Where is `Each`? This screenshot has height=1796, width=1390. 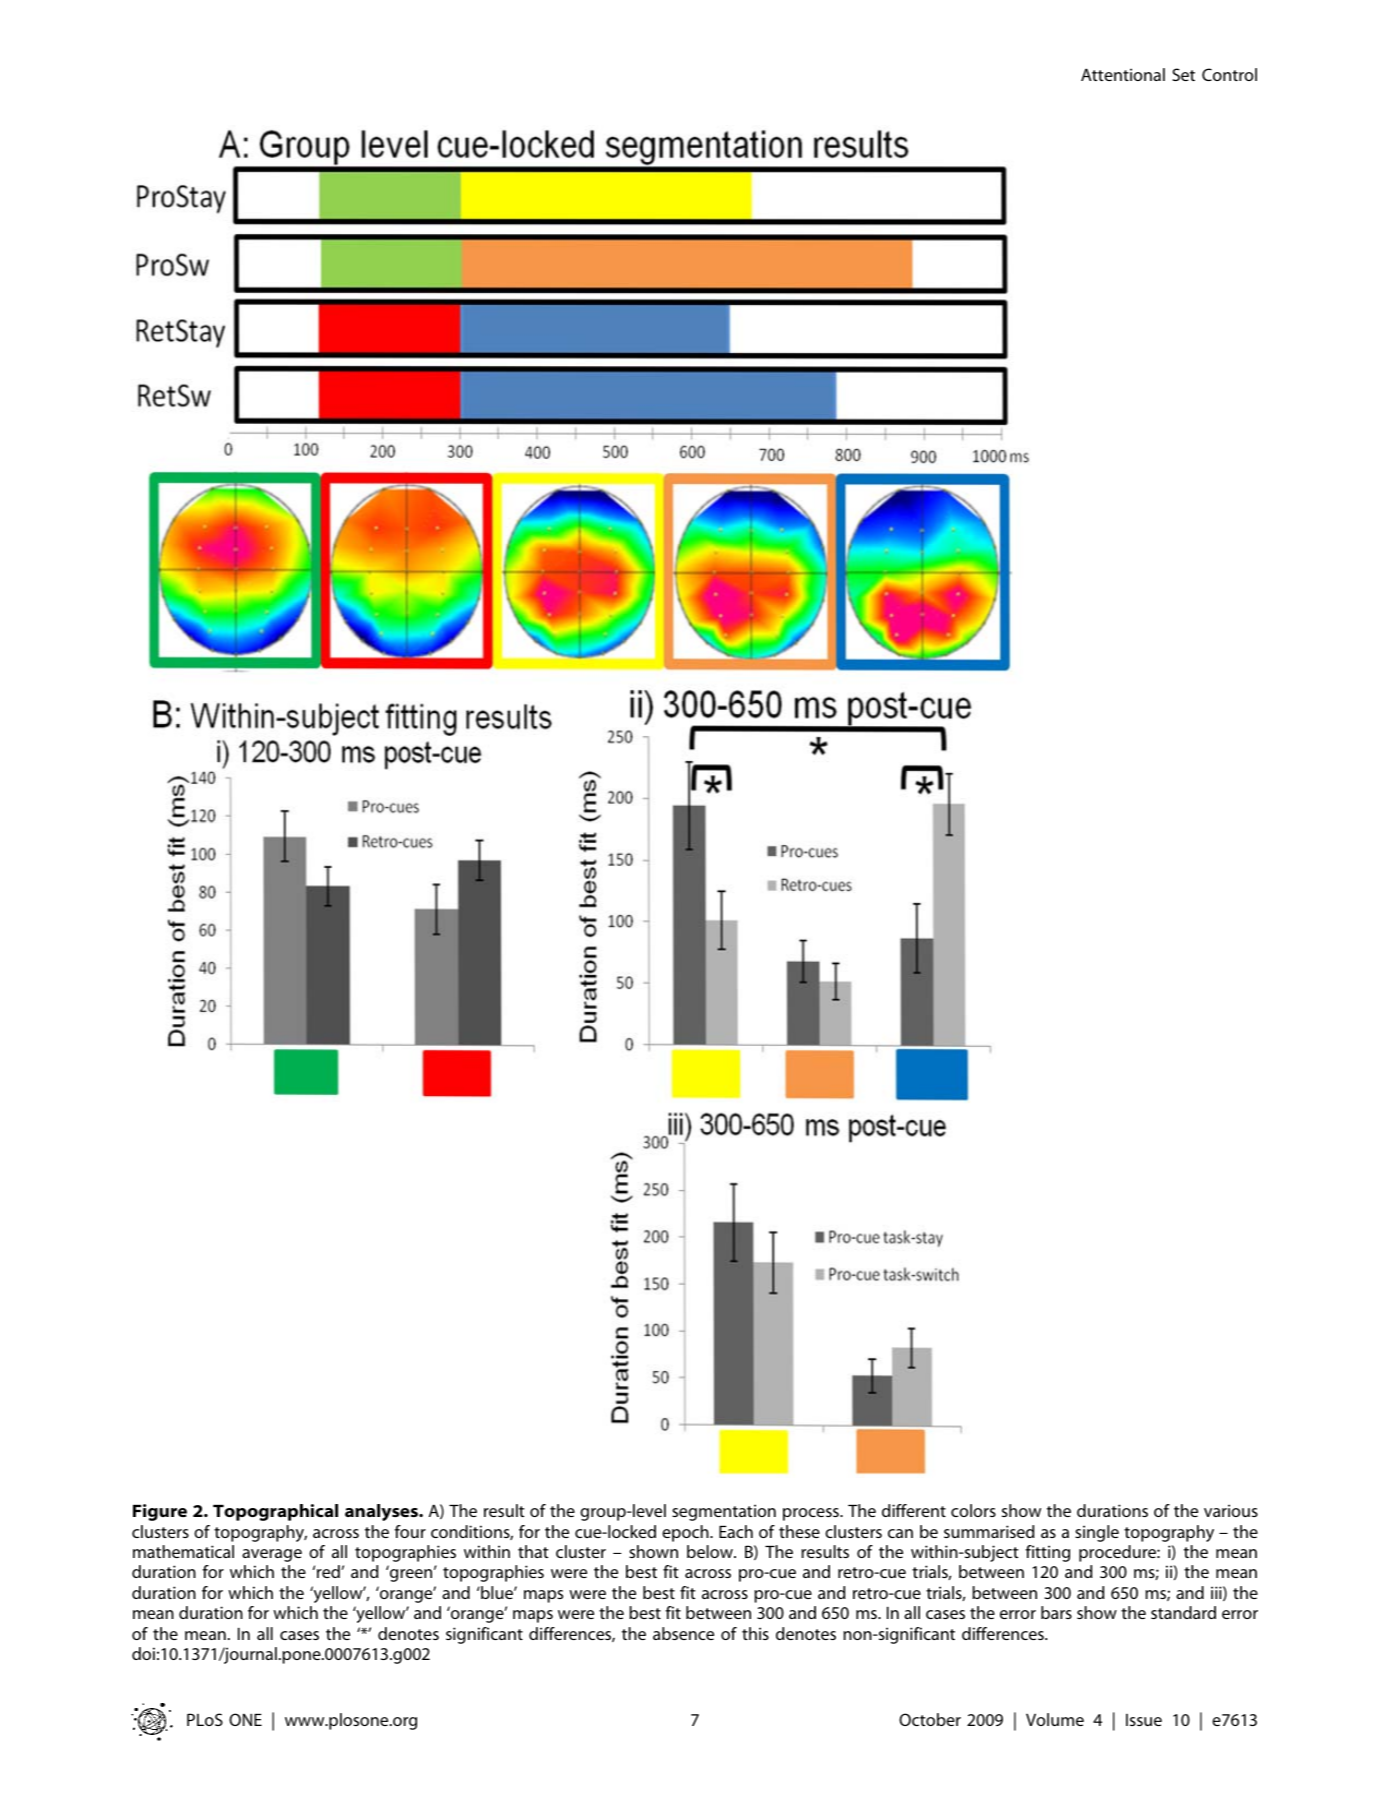
Each is located at coordinates (736, 1531).
